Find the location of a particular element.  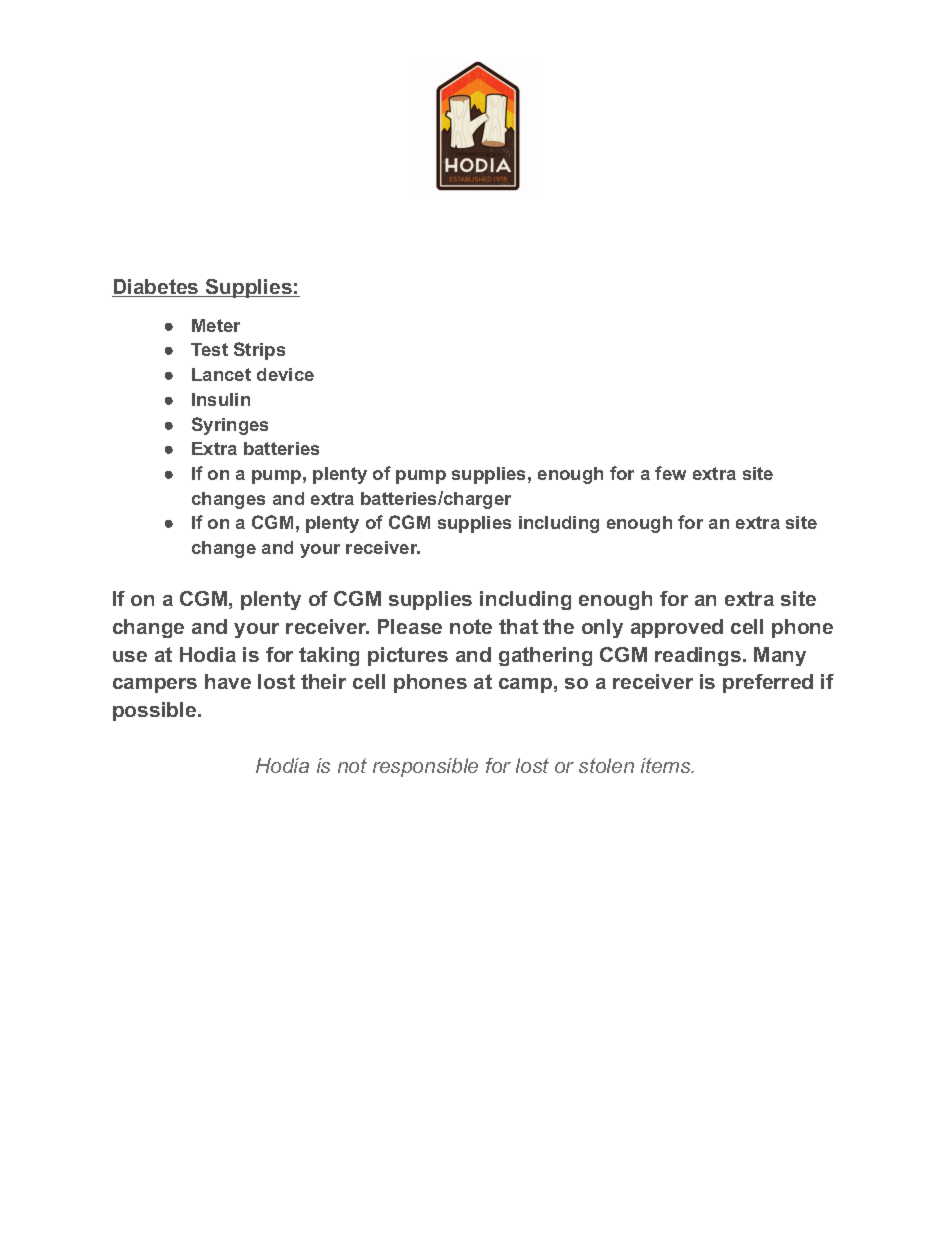

approved is located at coordinates (677, 628).
